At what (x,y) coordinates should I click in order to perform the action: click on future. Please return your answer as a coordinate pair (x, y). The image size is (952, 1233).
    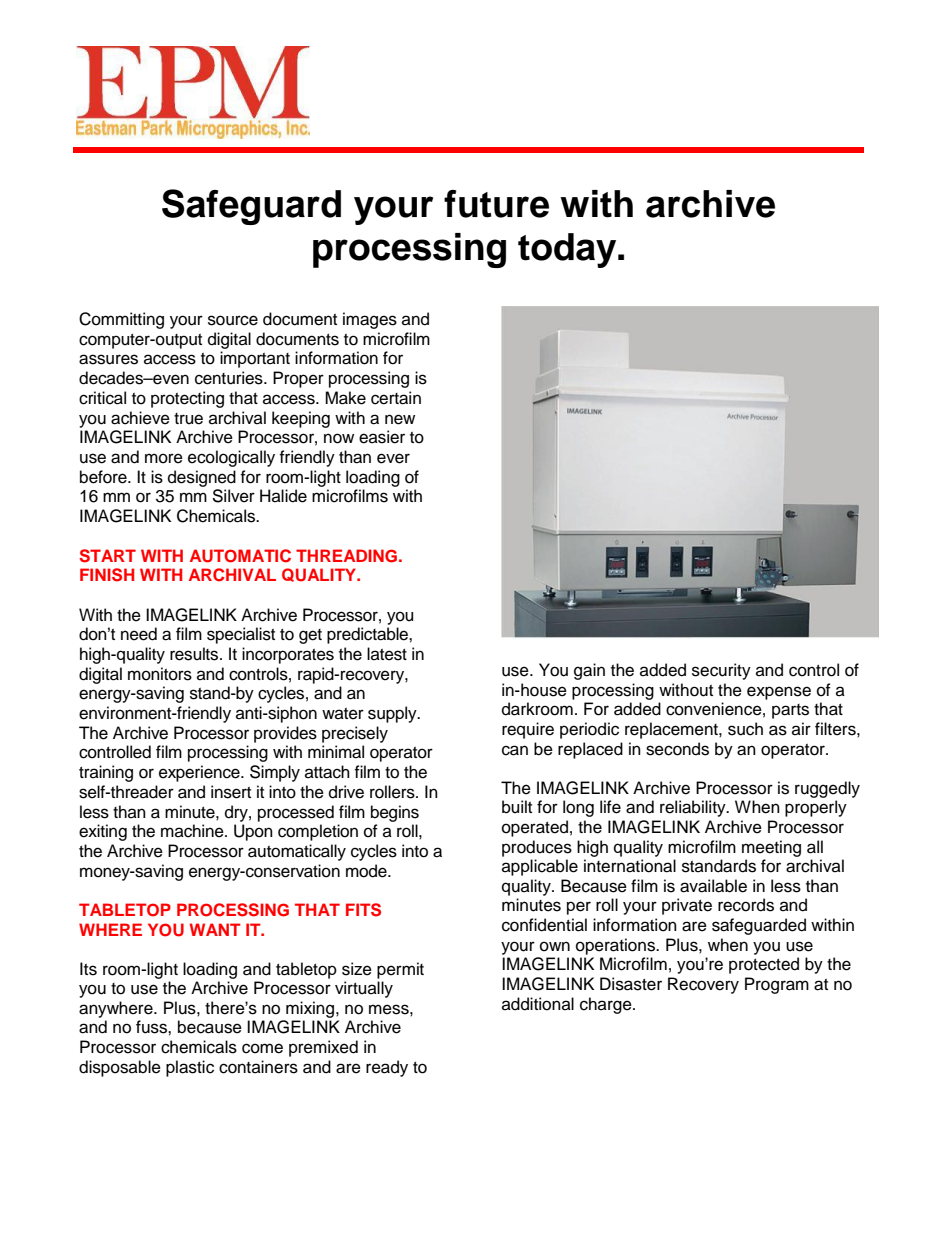
    Looking at the image, I should click on (496, 204).
